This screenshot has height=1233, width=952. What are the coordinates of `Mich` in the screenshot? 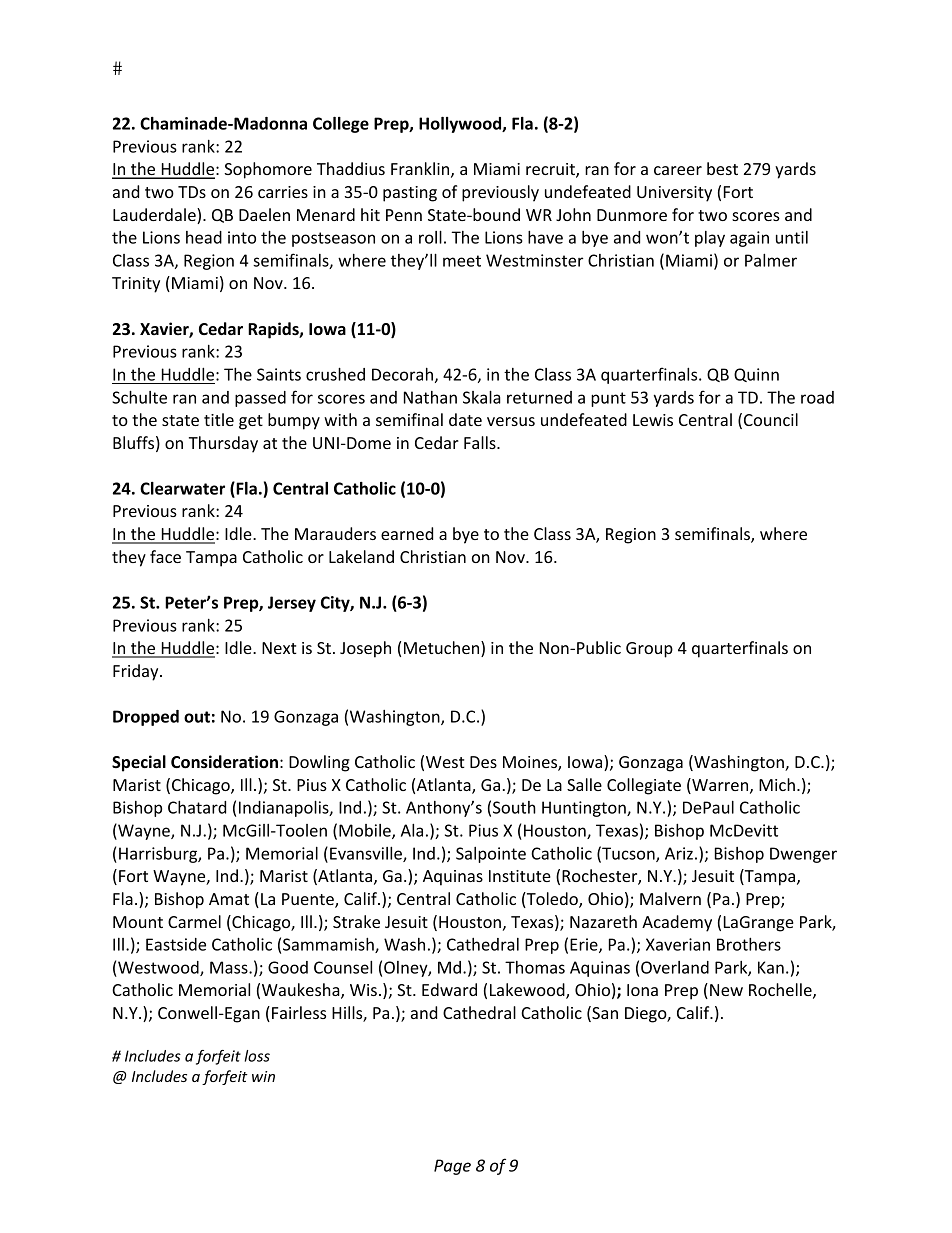 It's located at (777, 784).
